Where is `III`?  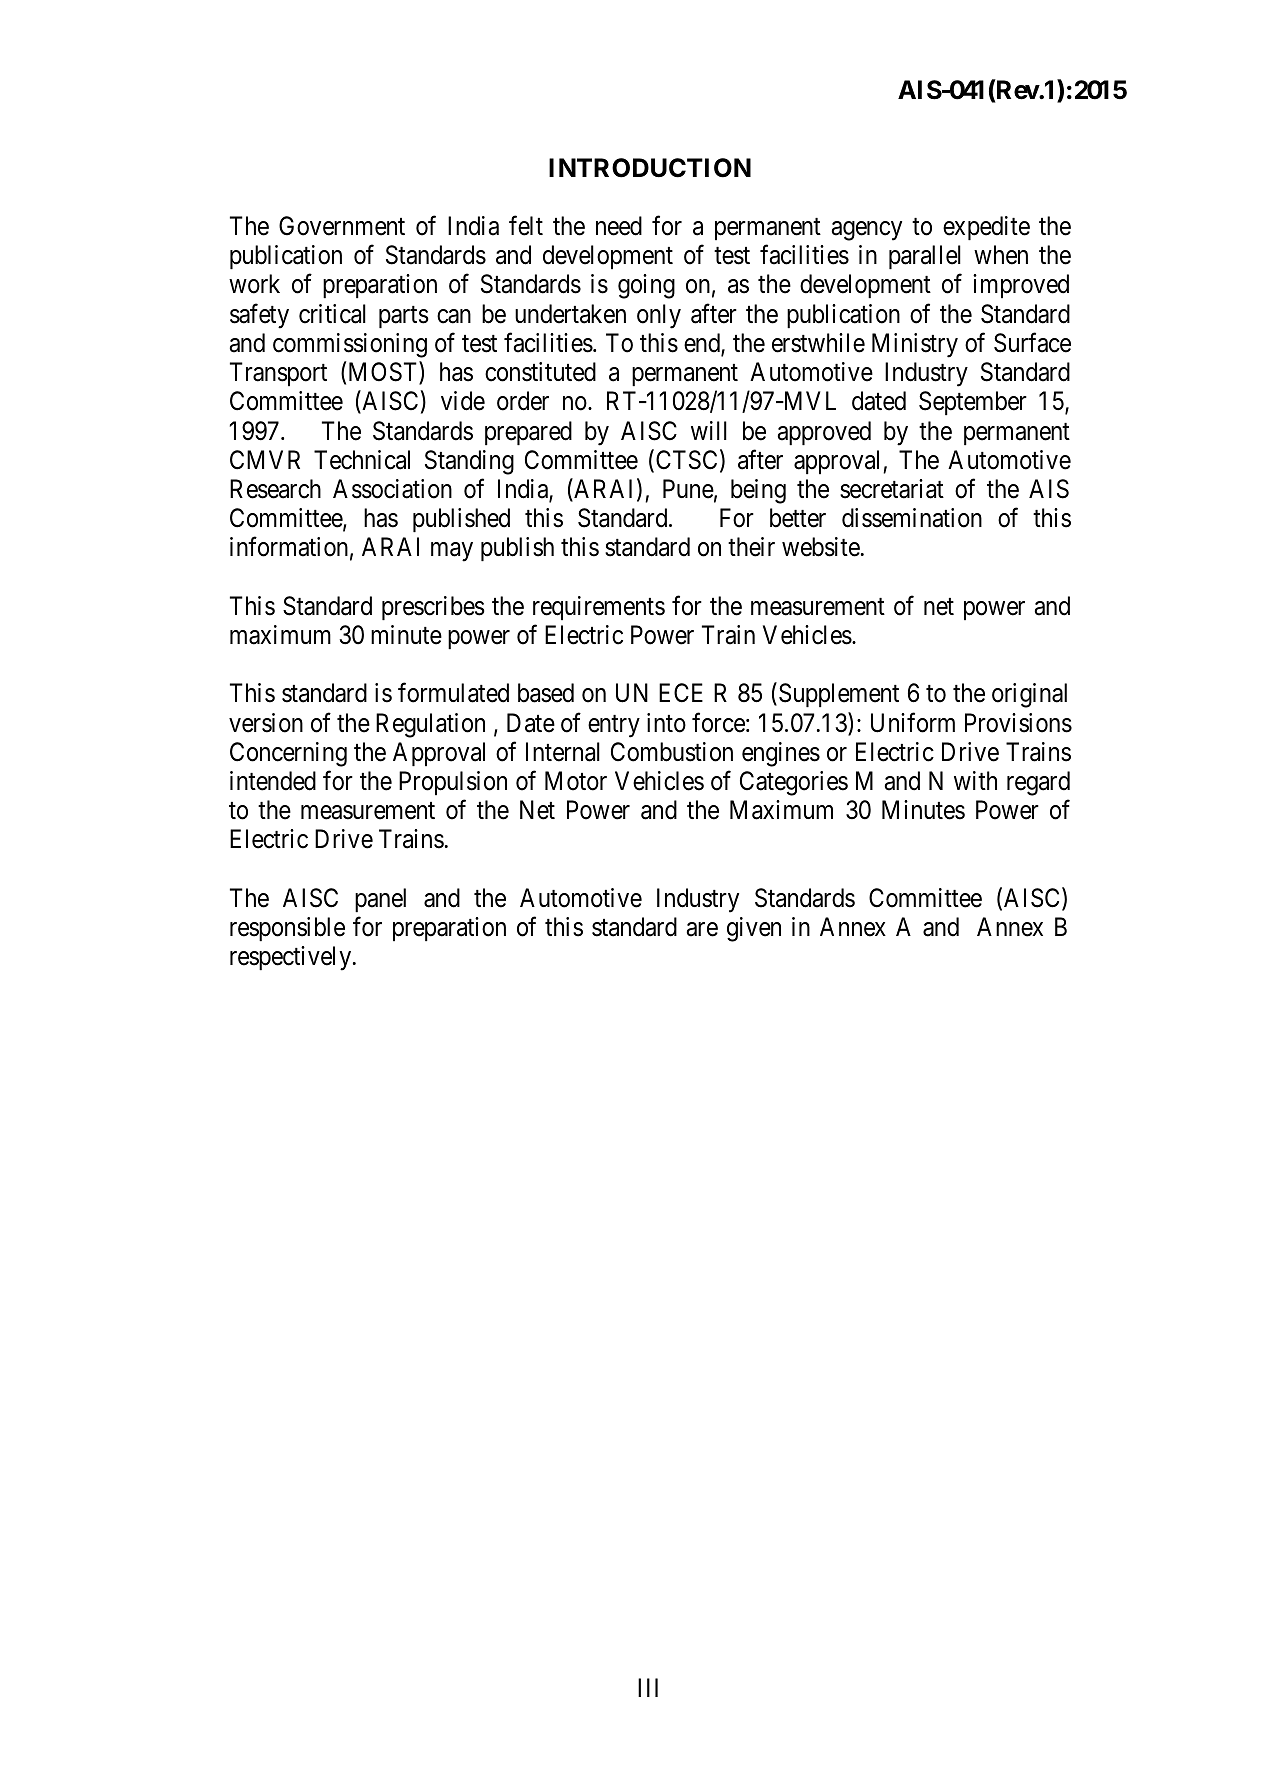
III is located at coordinates (648, 1687).
